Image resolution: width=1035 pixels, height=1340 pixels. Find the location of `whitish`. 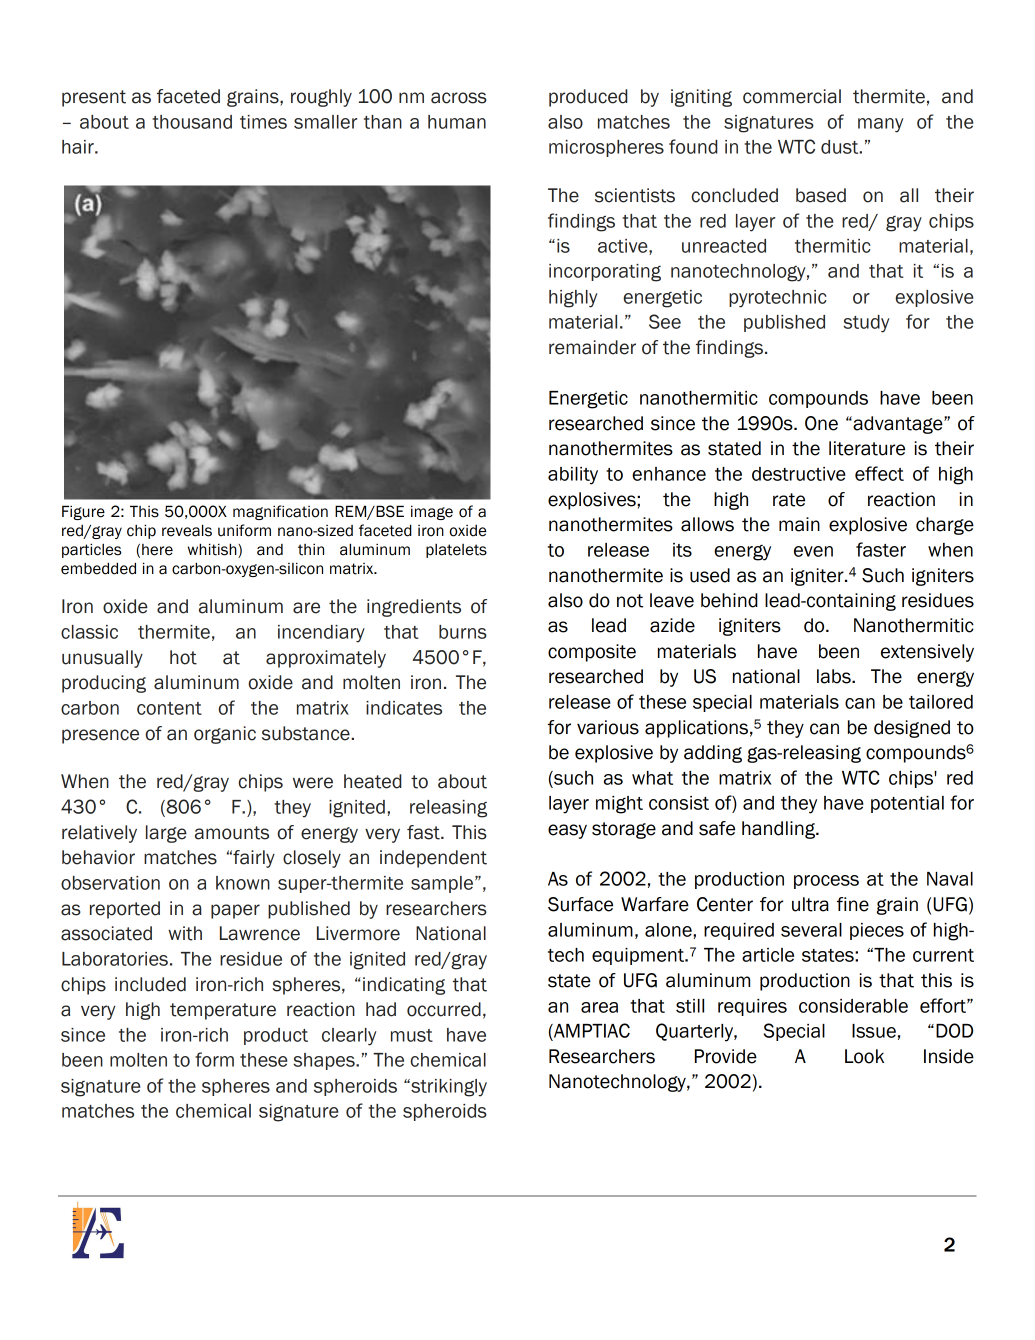

whitish is located at coordinates (213, 550).
